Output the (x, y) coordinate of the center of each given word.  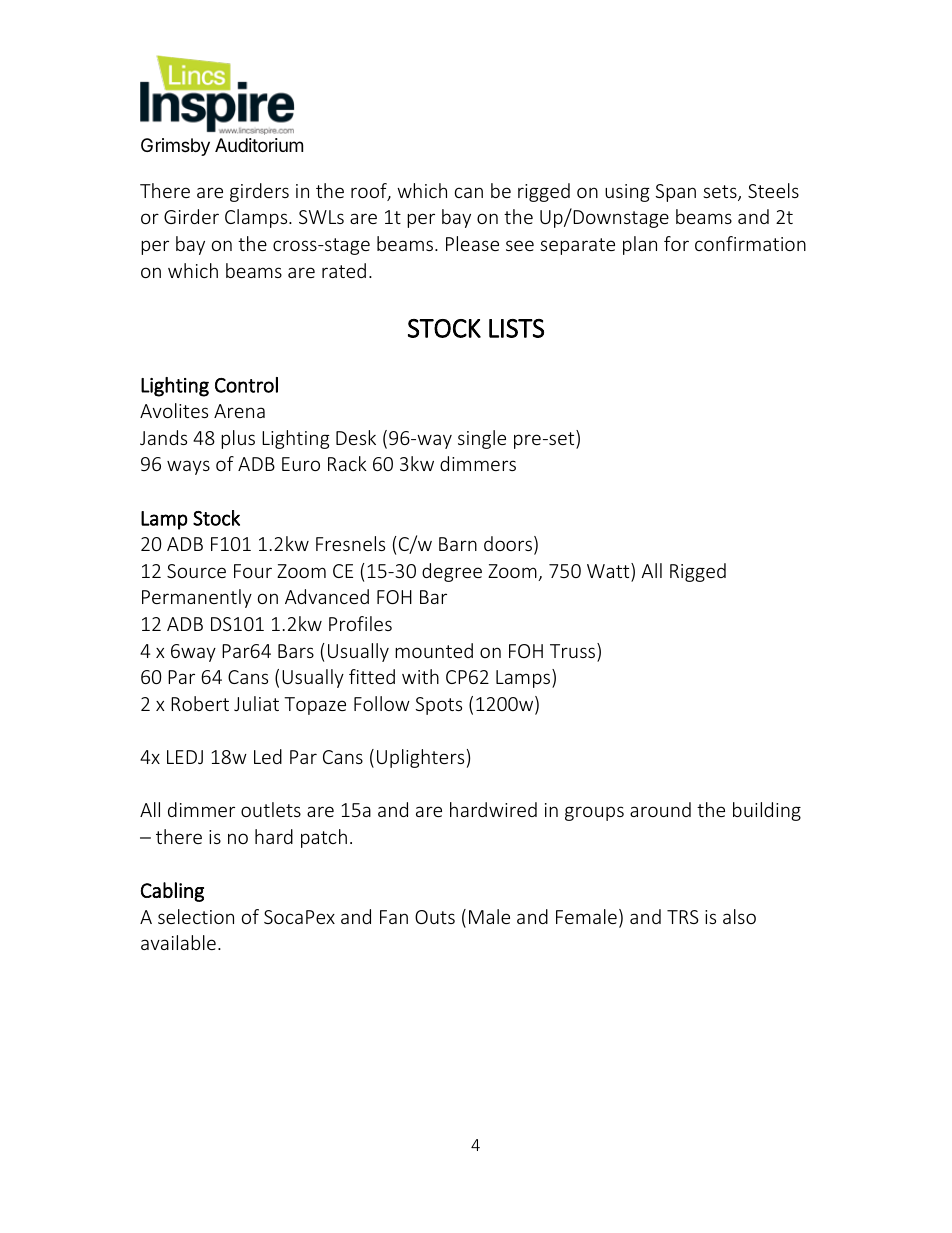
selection (196, 916)
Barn (458, 544)
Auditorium (259, 145)
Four (253, 571)
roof (370, 192)
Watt (609, 570)
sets (721, 193)
